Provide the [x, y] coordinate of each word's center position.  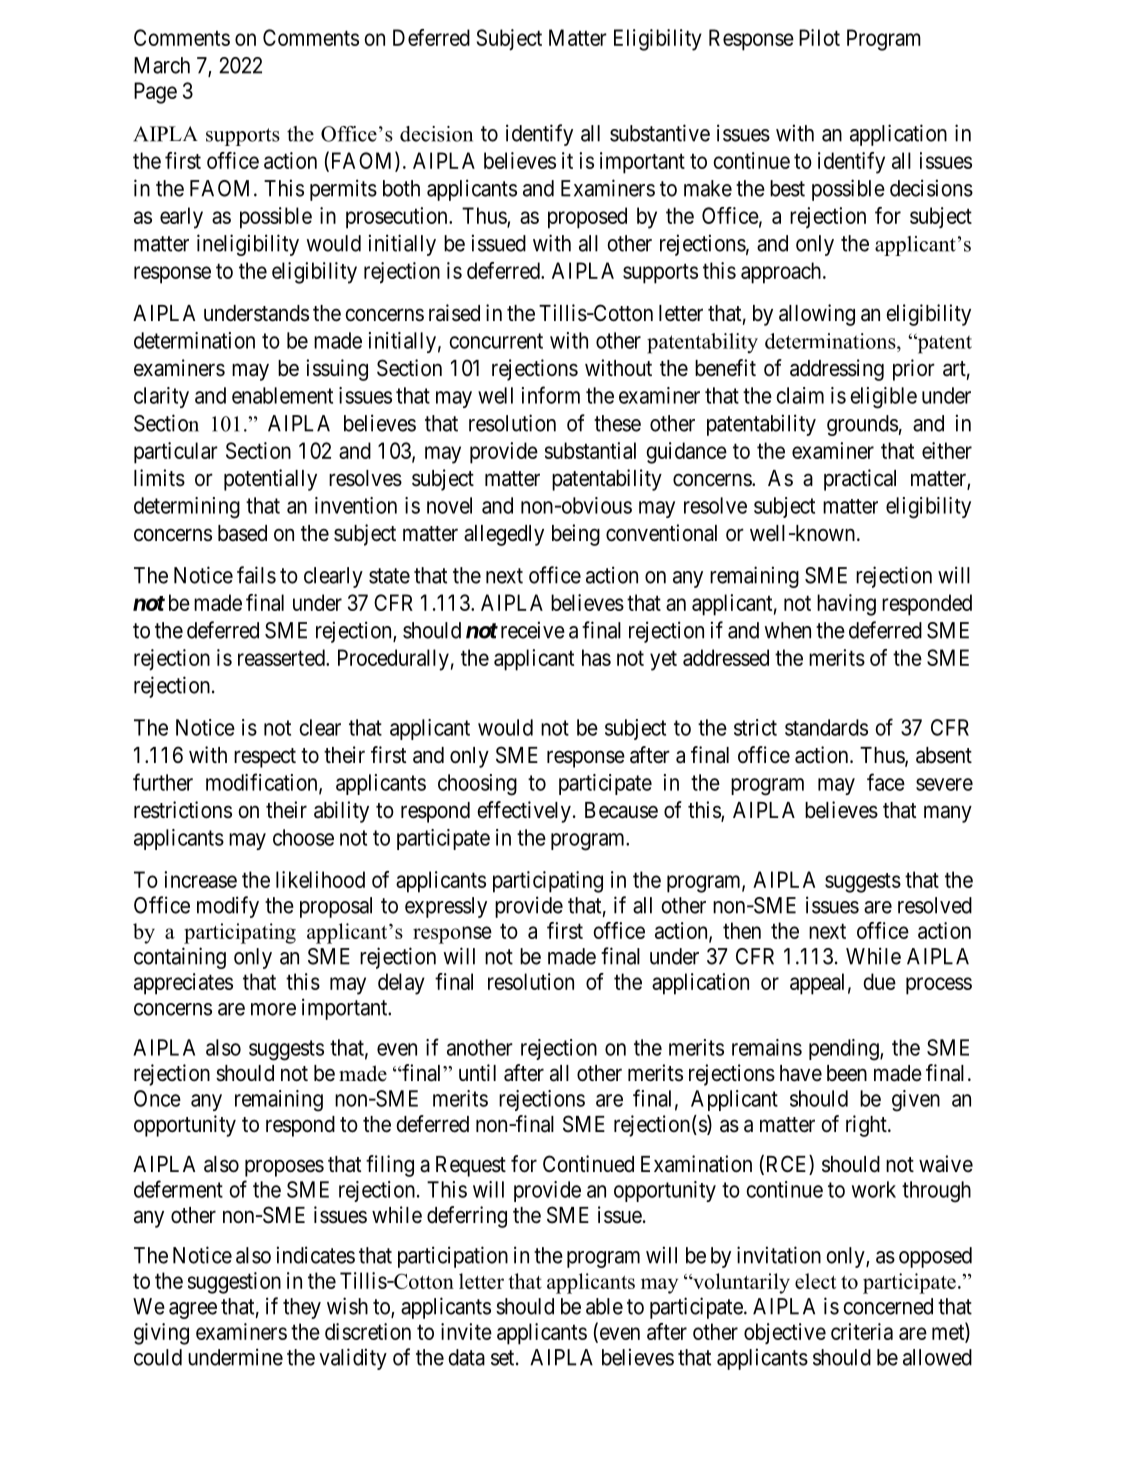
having [846, 605]
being [576, 535]
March [162, 65]
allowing [817, 315]
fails [256, 575]
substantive [660, 133]
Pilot [819, 37]
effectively [524, 812]
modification [263, 783]
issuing [337, 370]
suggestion [234, 1283]
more [273, 1009]
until [477, 1072]
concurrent [496, 341]
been [847, 1073]
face [886, 782]
